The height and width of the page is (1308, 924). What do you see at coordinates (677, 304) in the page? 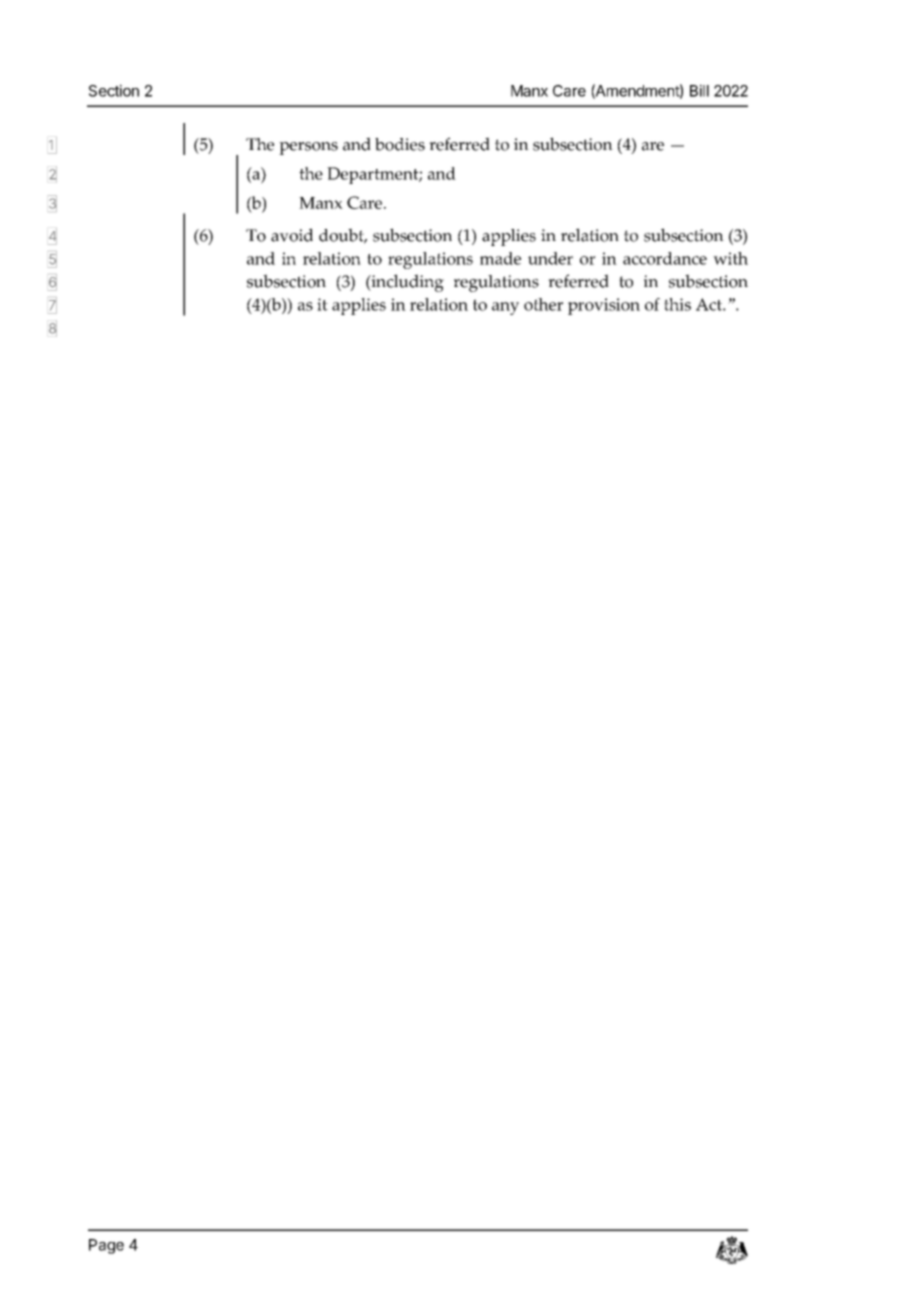
I see `this` at bounding box center [677, 304].
